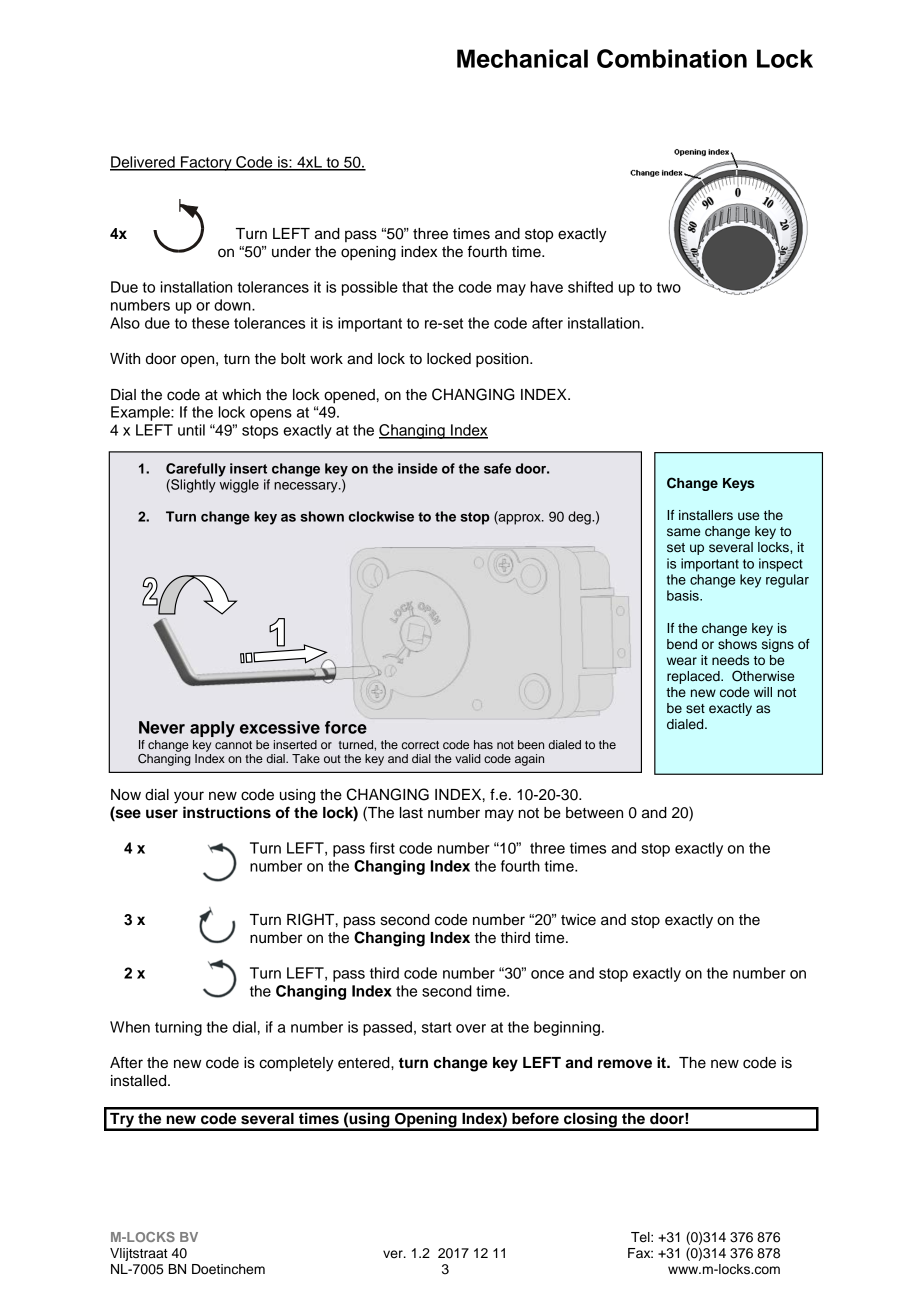 This document has height=1308, width=924. What do you see at coordinates (684, 595) in the document?
I see `basis` at bounding box center [684, 595].
